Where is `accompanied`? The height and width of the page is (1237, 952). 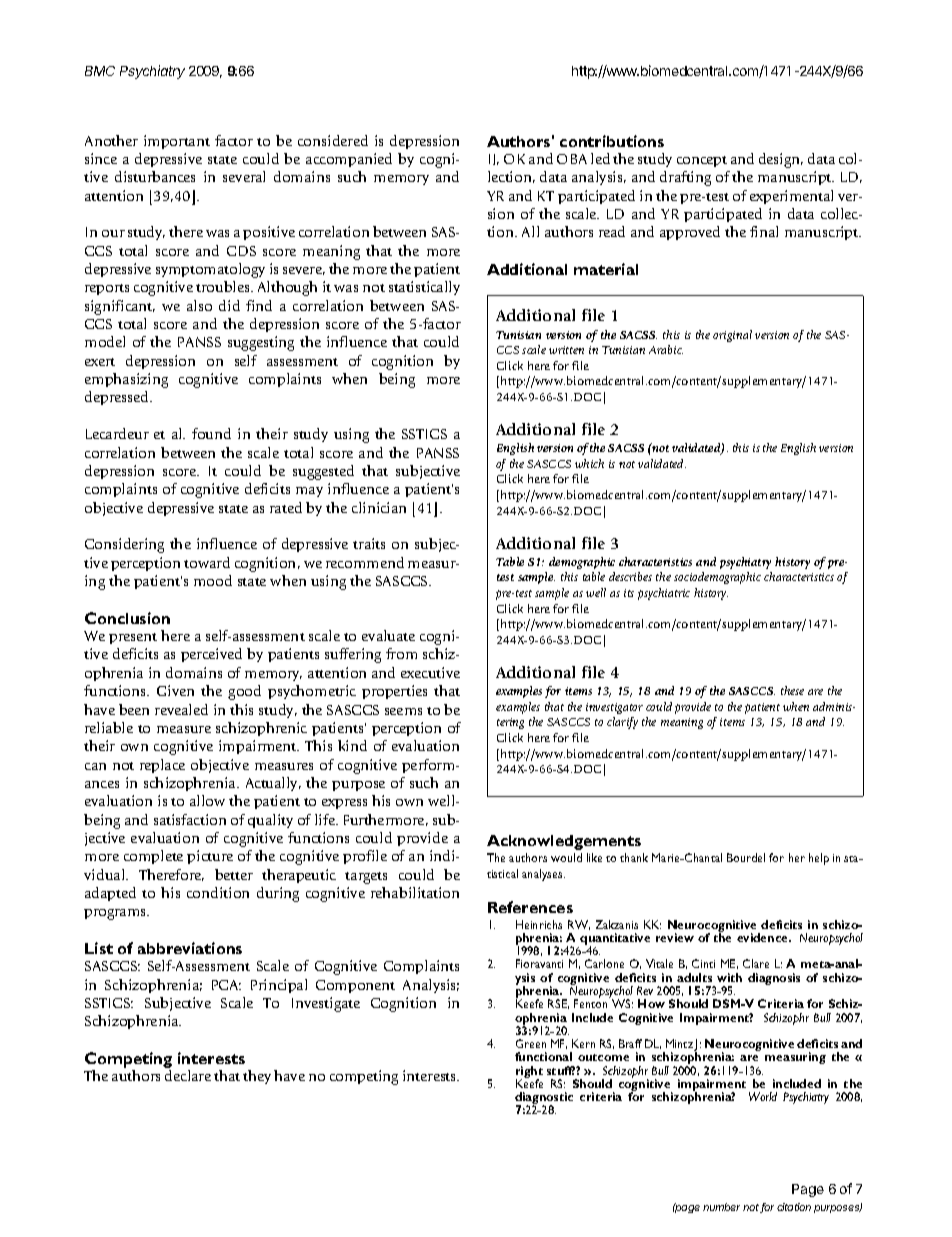
accompanied is located at coordinates (349, 160).
